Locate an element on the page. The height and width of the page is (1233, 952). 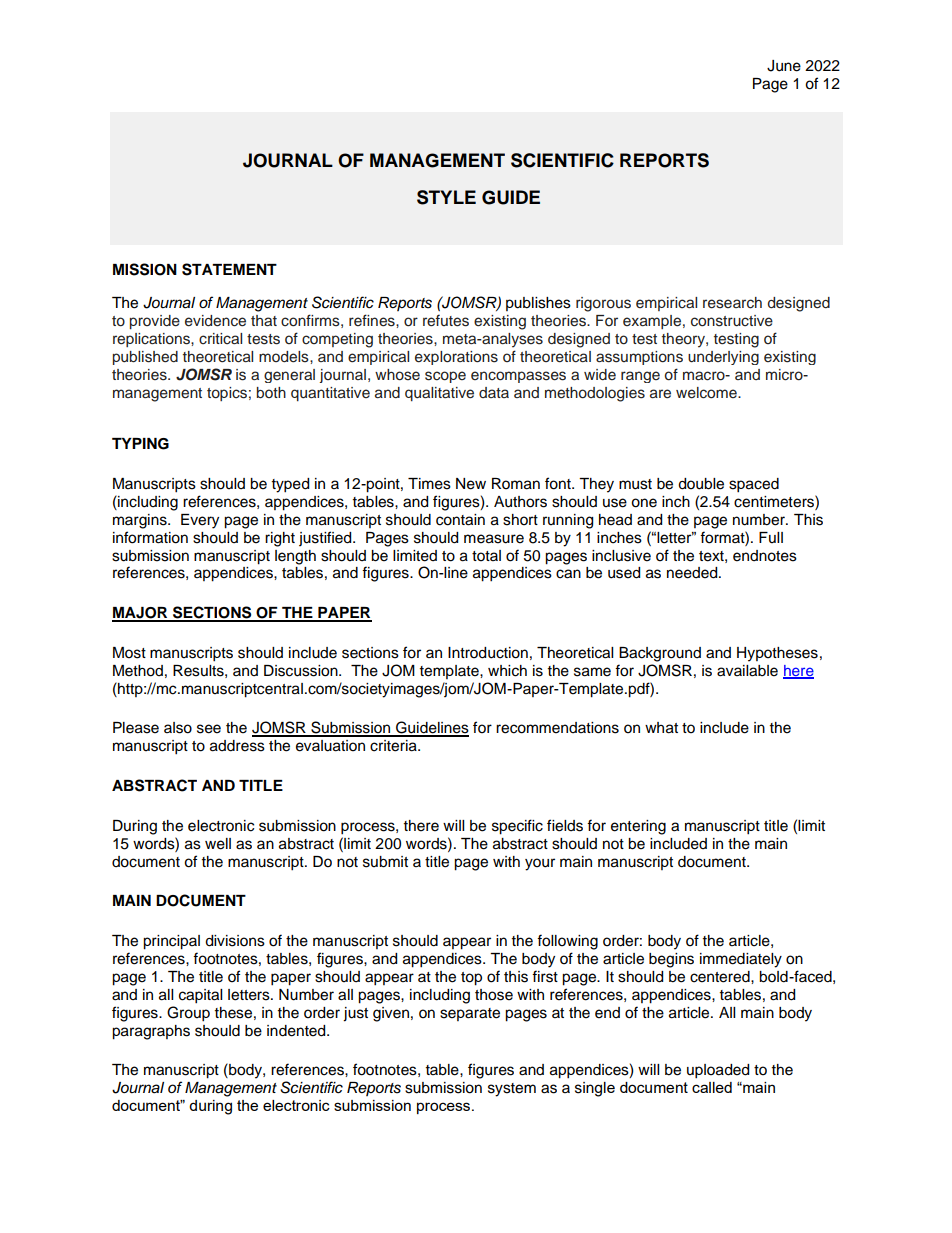
total is located at coordinates (486, 556).
